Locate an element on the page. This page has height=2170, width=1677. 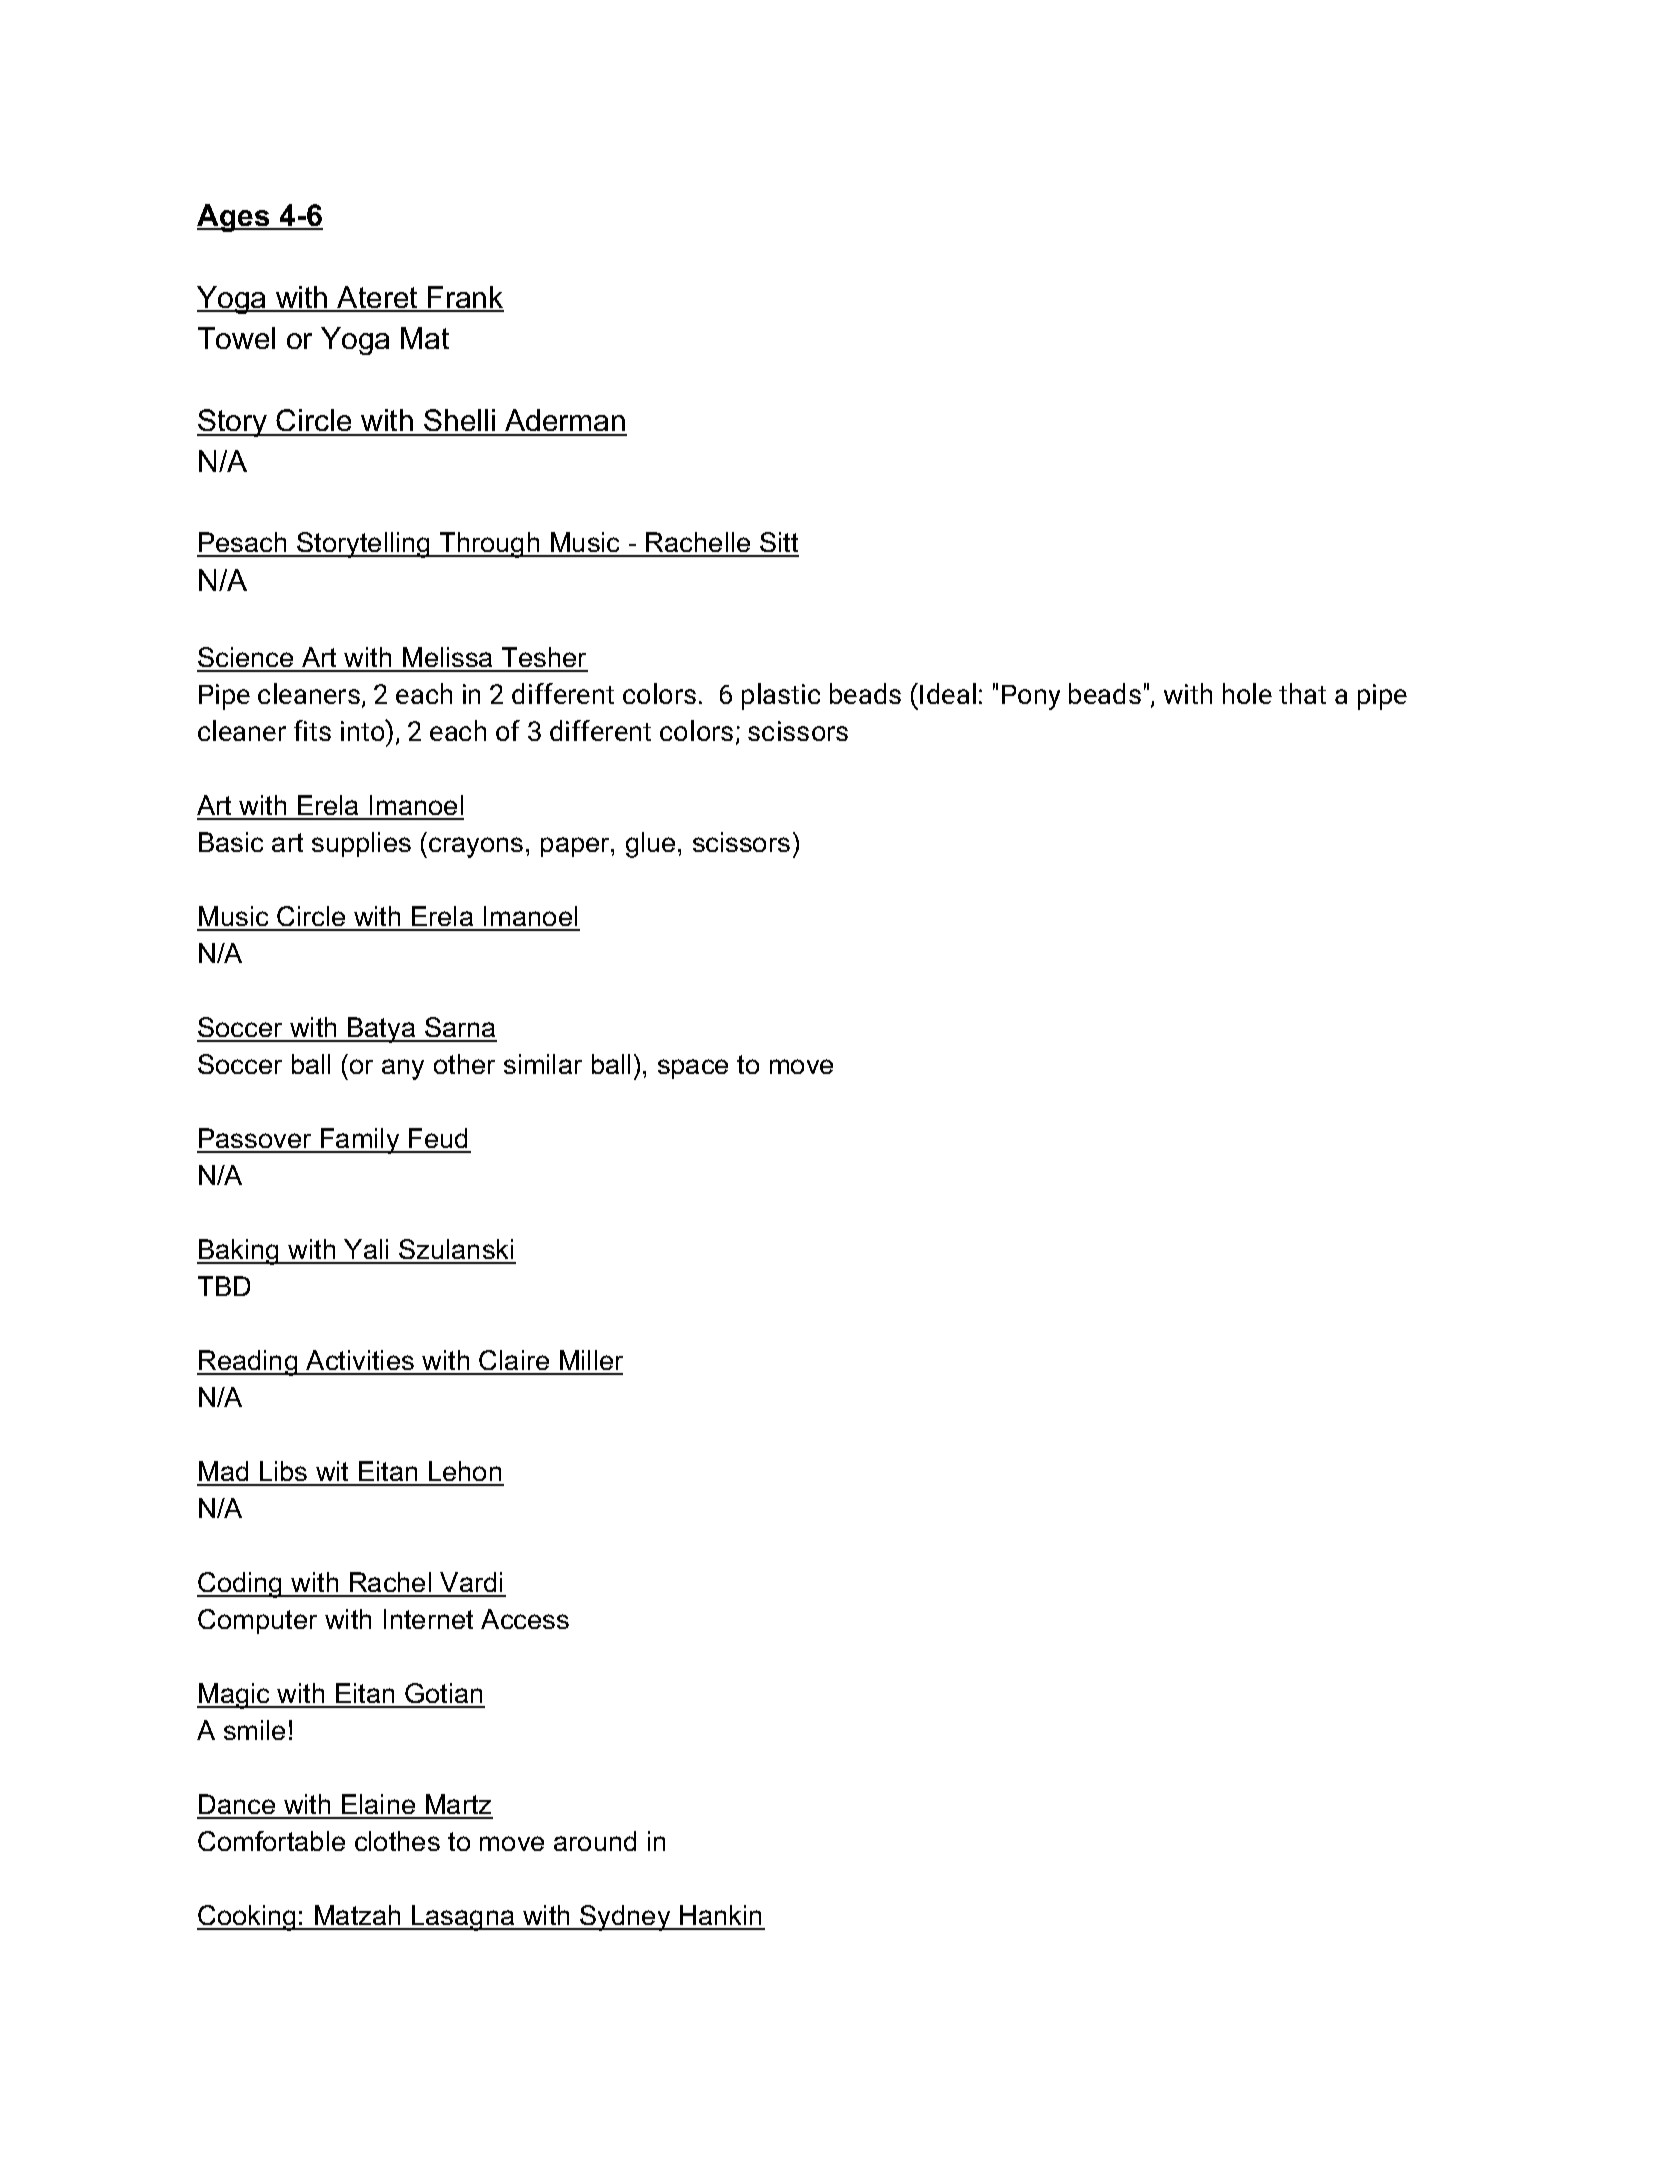
any is located at coordinates (403, 1069).
